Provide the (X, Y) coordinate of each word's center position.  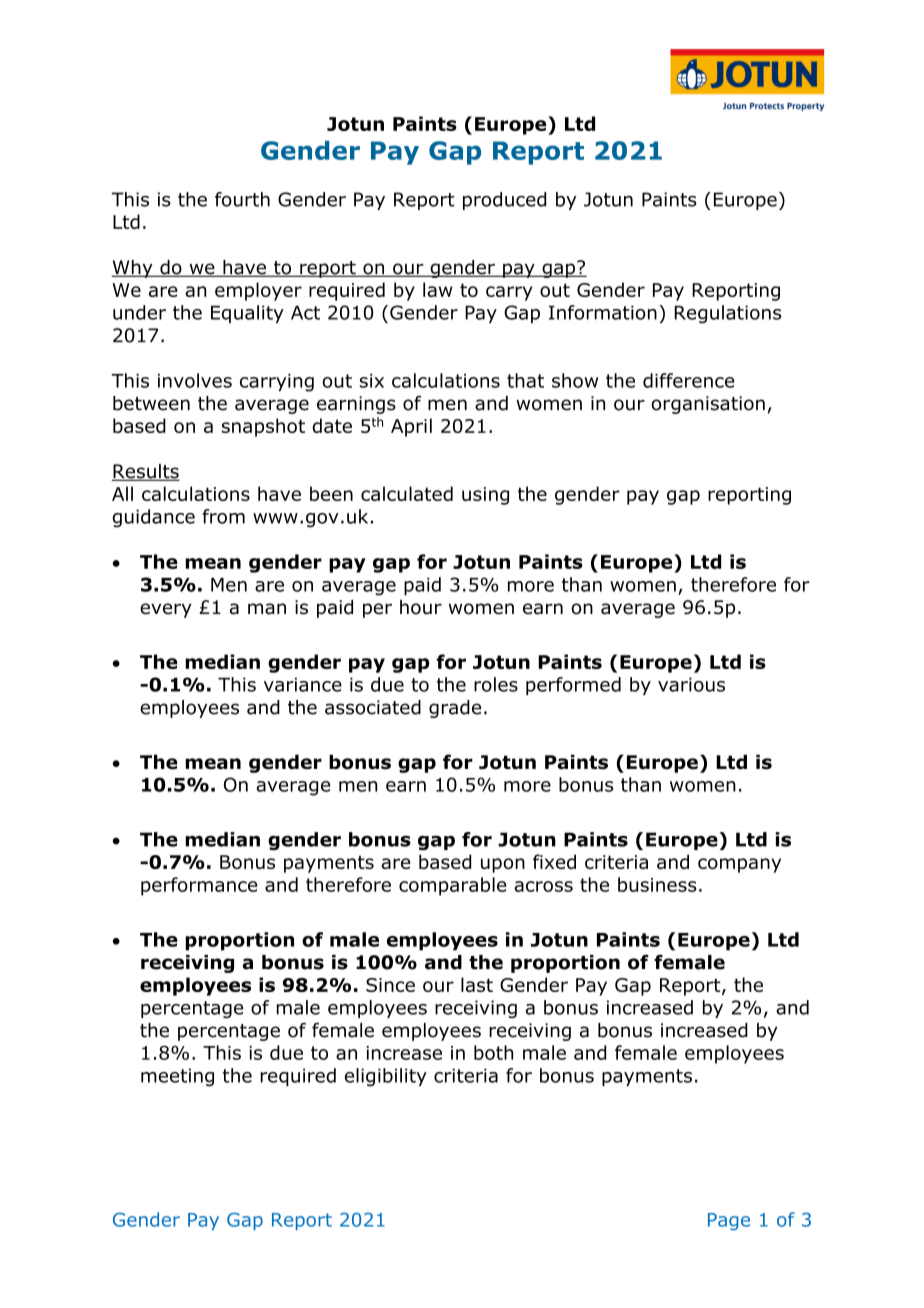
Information (603, 312)
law (437, 289)
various (691, 684)
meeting (177, 1077)
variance (303, 684)
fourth (242, 199)
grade (455, 709)
